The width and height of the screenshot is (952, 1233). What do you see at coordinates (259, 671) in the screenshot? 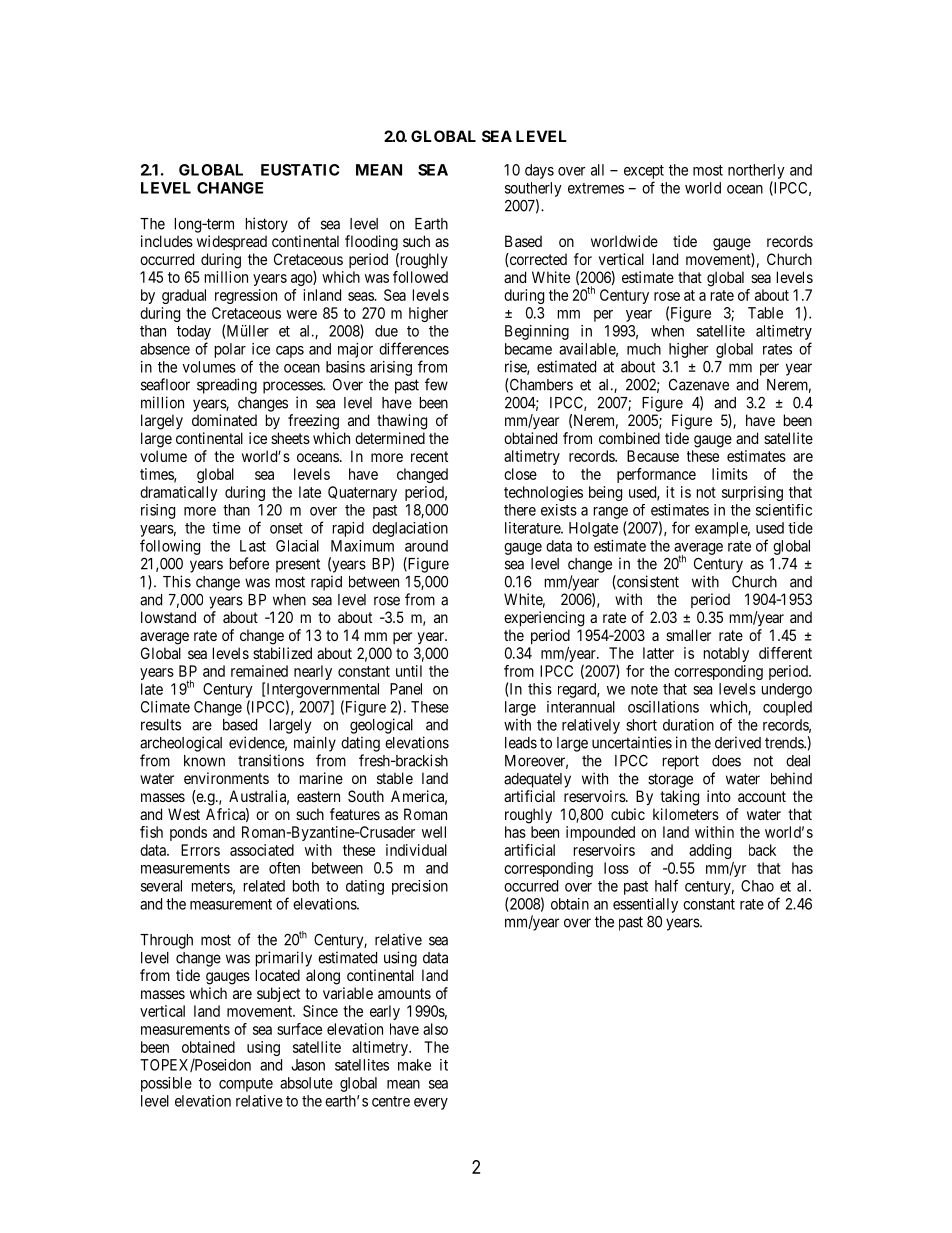
I see `remained` at bounding box center [259, 671].
